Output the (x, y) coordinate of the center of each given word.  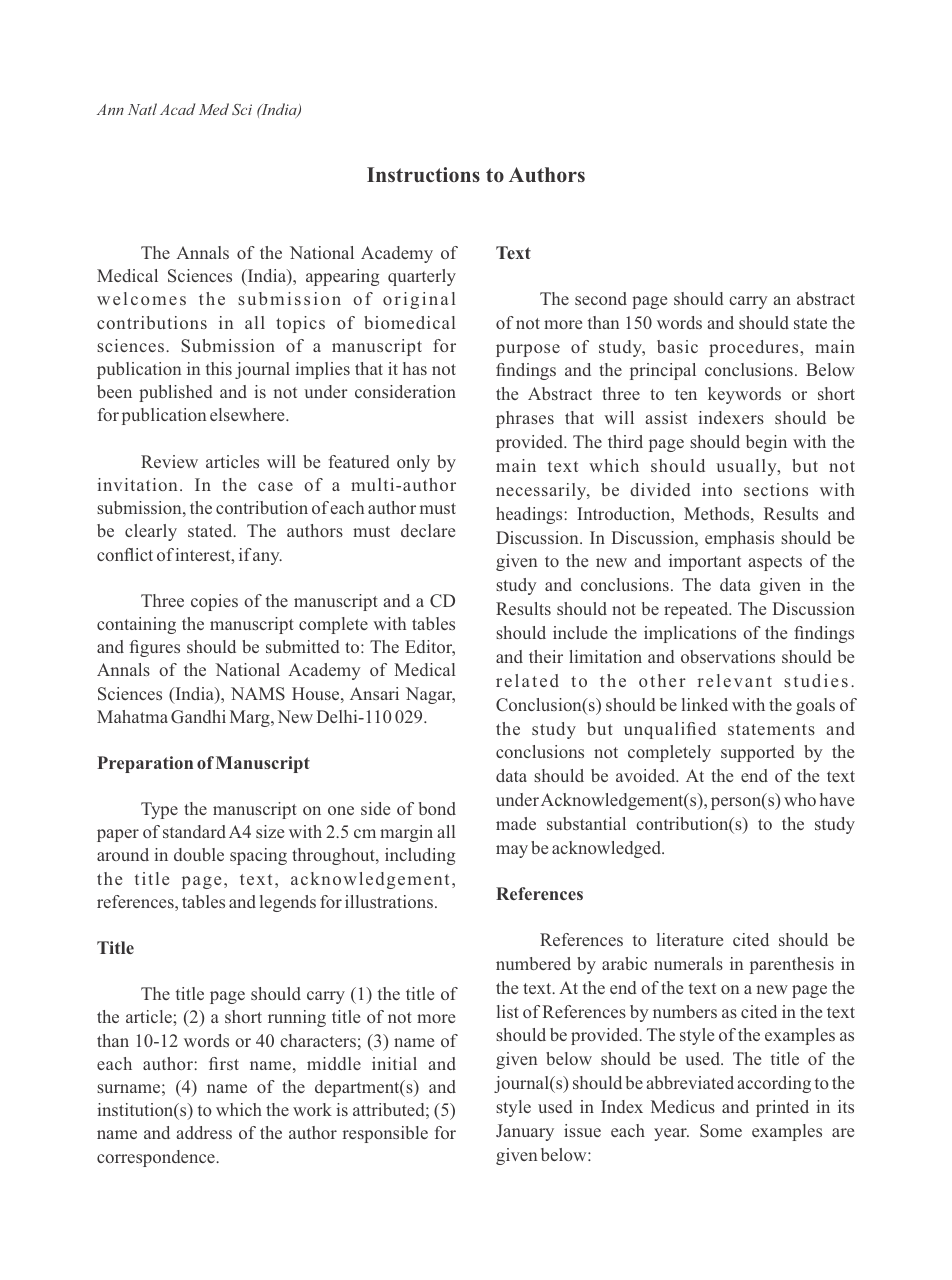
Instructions (423, 175)
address (204, 1132)
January (525, 1132)
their (546, 656)
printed (782, 1108)
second (601, 298)
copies (214, 602)
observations (728, 656)
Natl (142, 109)
